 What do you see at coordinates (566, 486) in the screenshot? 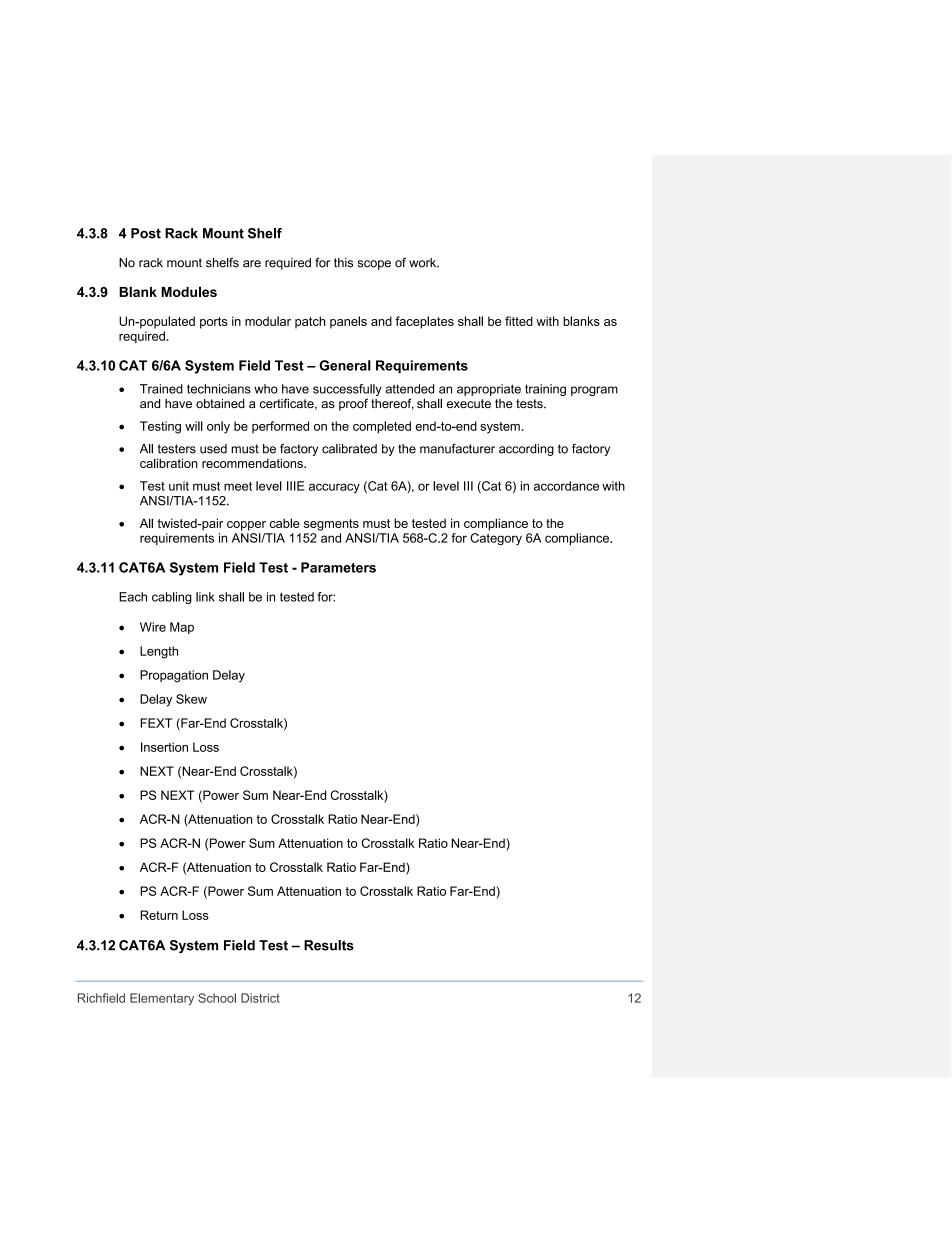
I see `accordance` at bounding box center [566, 486].
